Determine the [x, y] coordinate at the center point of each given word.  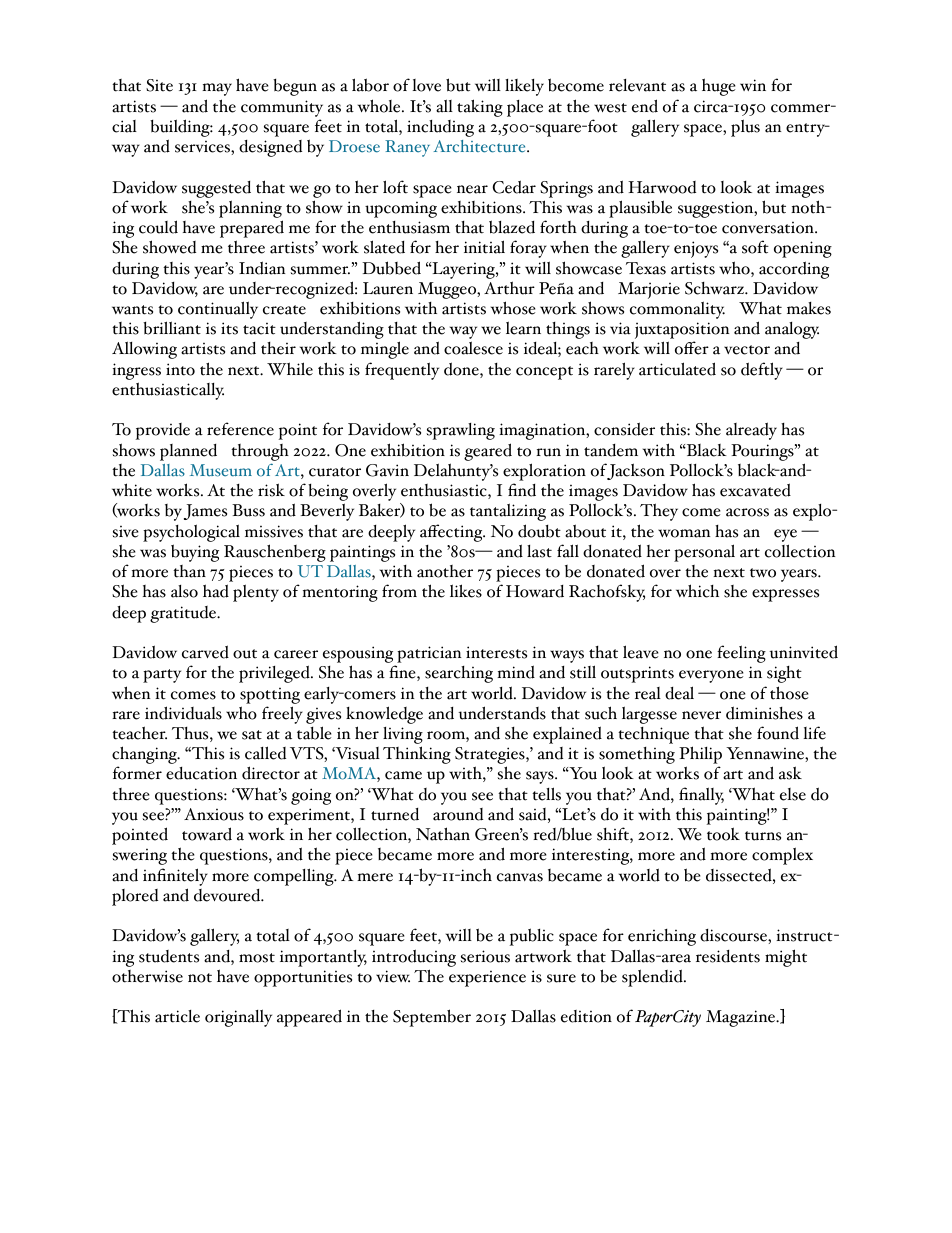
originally [238, 1018]
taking [480, 108]
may [217, 89]
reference [240, 429]
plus [745, 128]
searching [459, 674]
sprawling [461, 431]
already [751, 431]
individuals [183, 713]
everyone [711, 676]
